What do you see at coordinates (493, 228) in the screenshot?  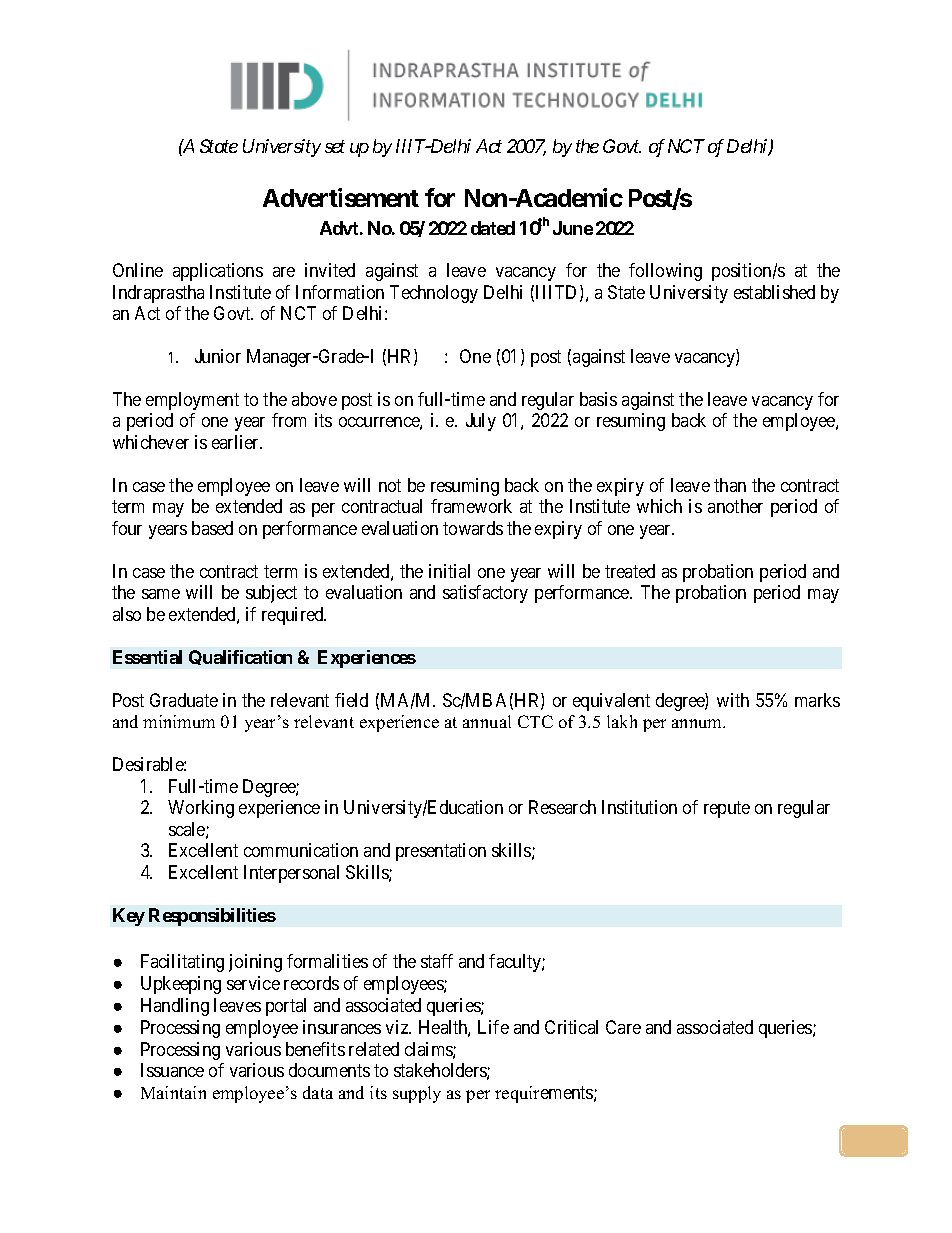 I see `dated` at bounding box center [493, 228].
